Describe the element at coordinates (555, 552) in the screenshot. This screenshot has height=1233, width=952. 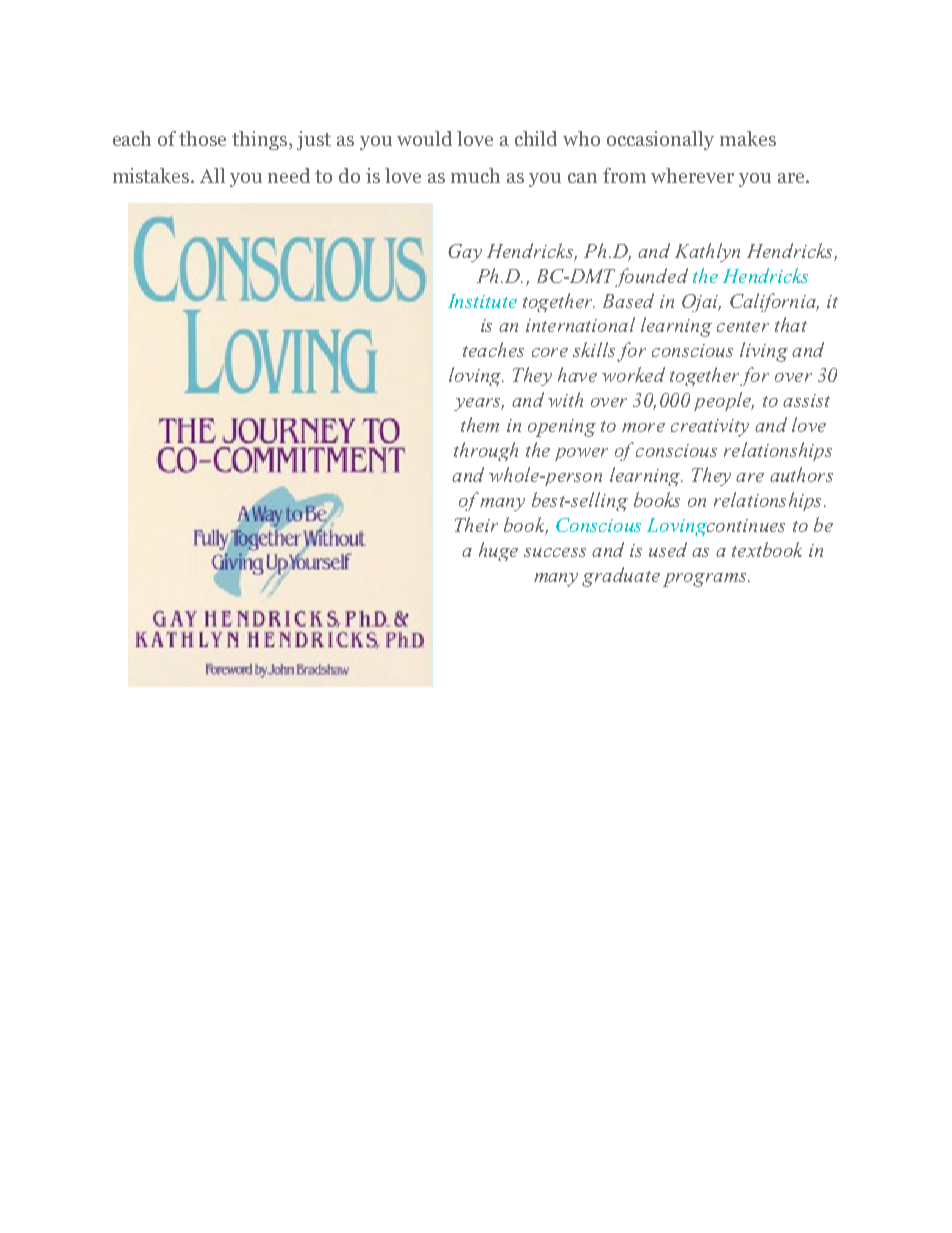
I see `success` at that location.
